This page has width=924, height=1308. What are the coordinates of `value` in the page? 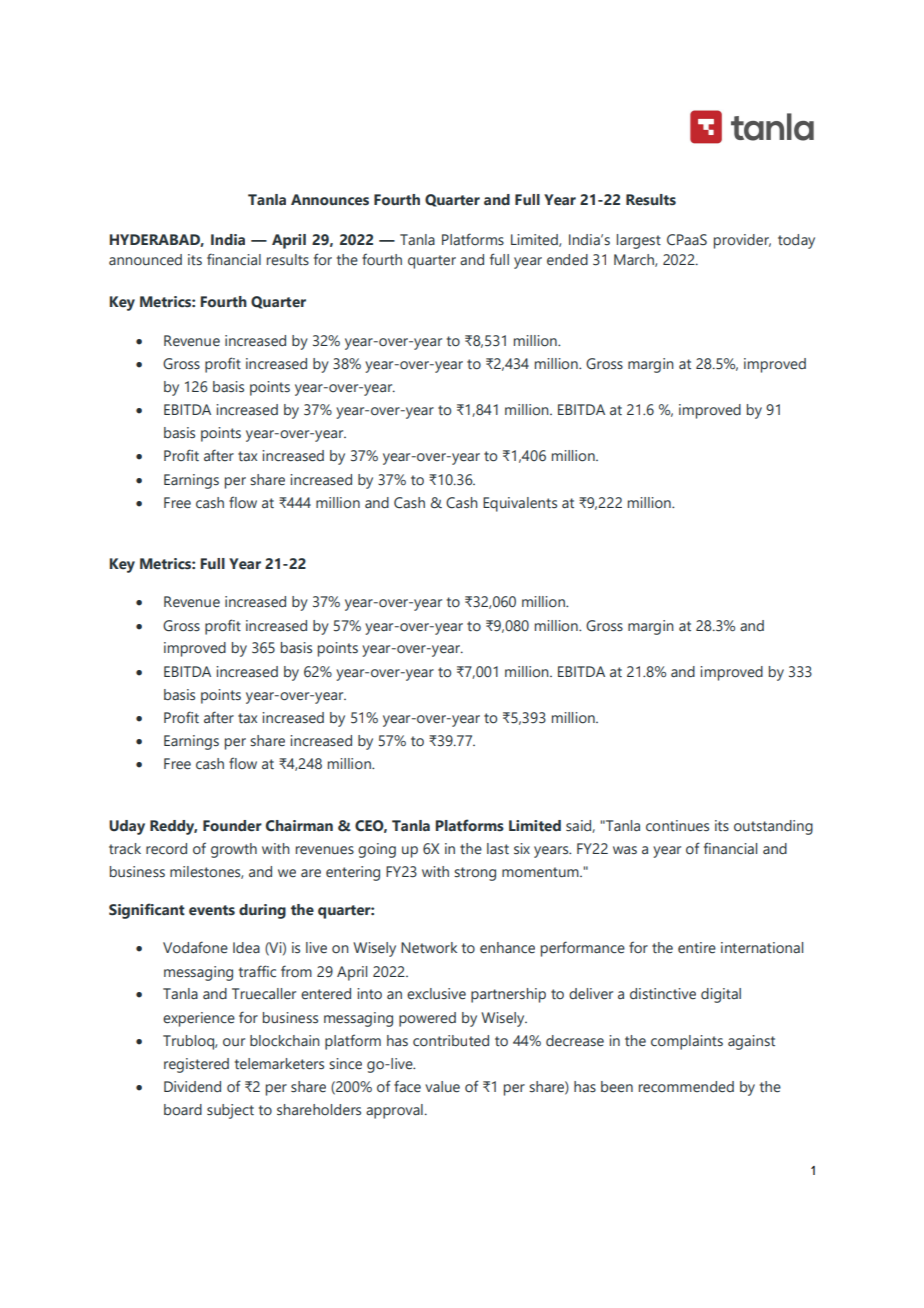 It's located at (442, 1087).
